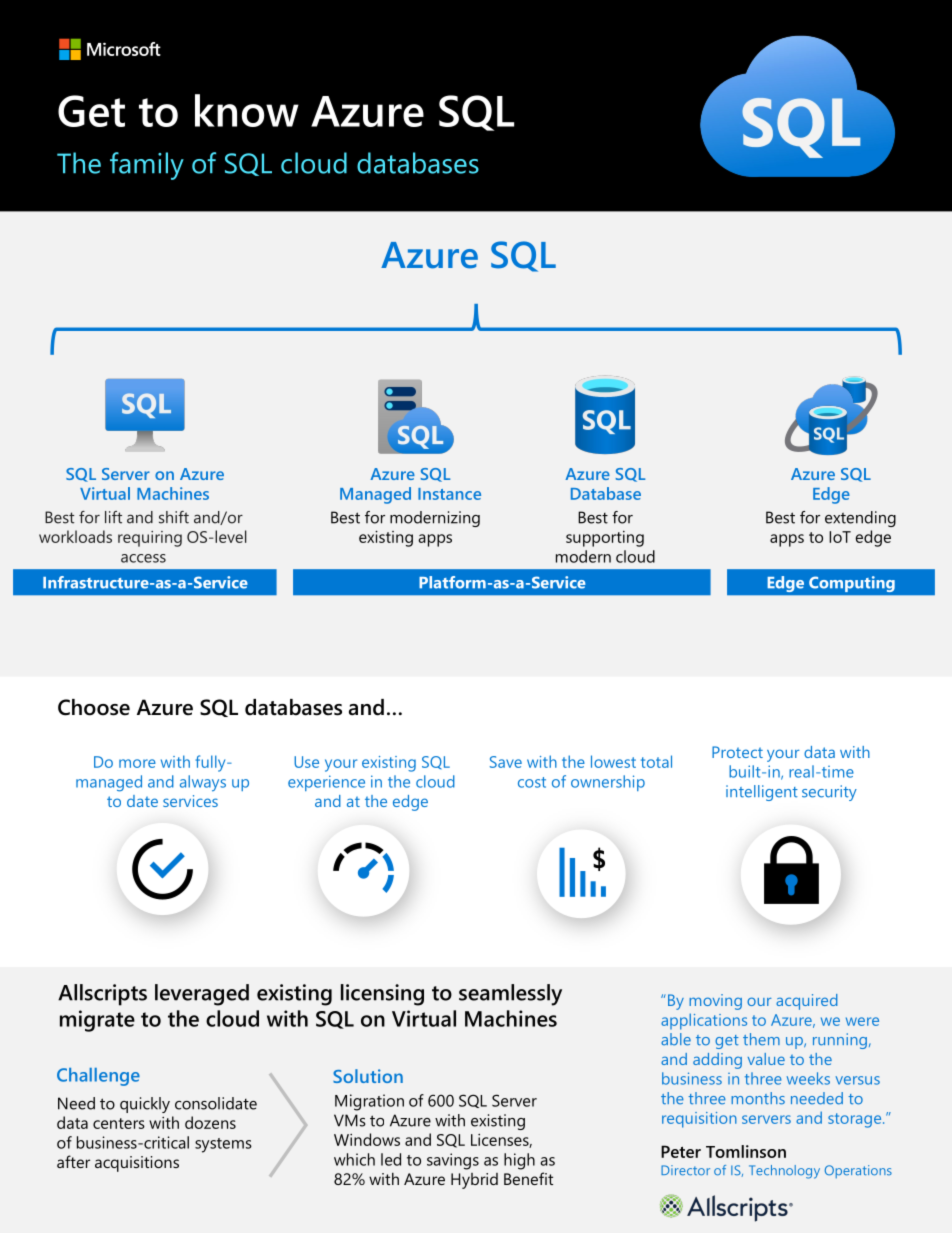 Image resolution: width=952 pixels, height=1233 pixels. I want to click on extending, so click(860, 519).
